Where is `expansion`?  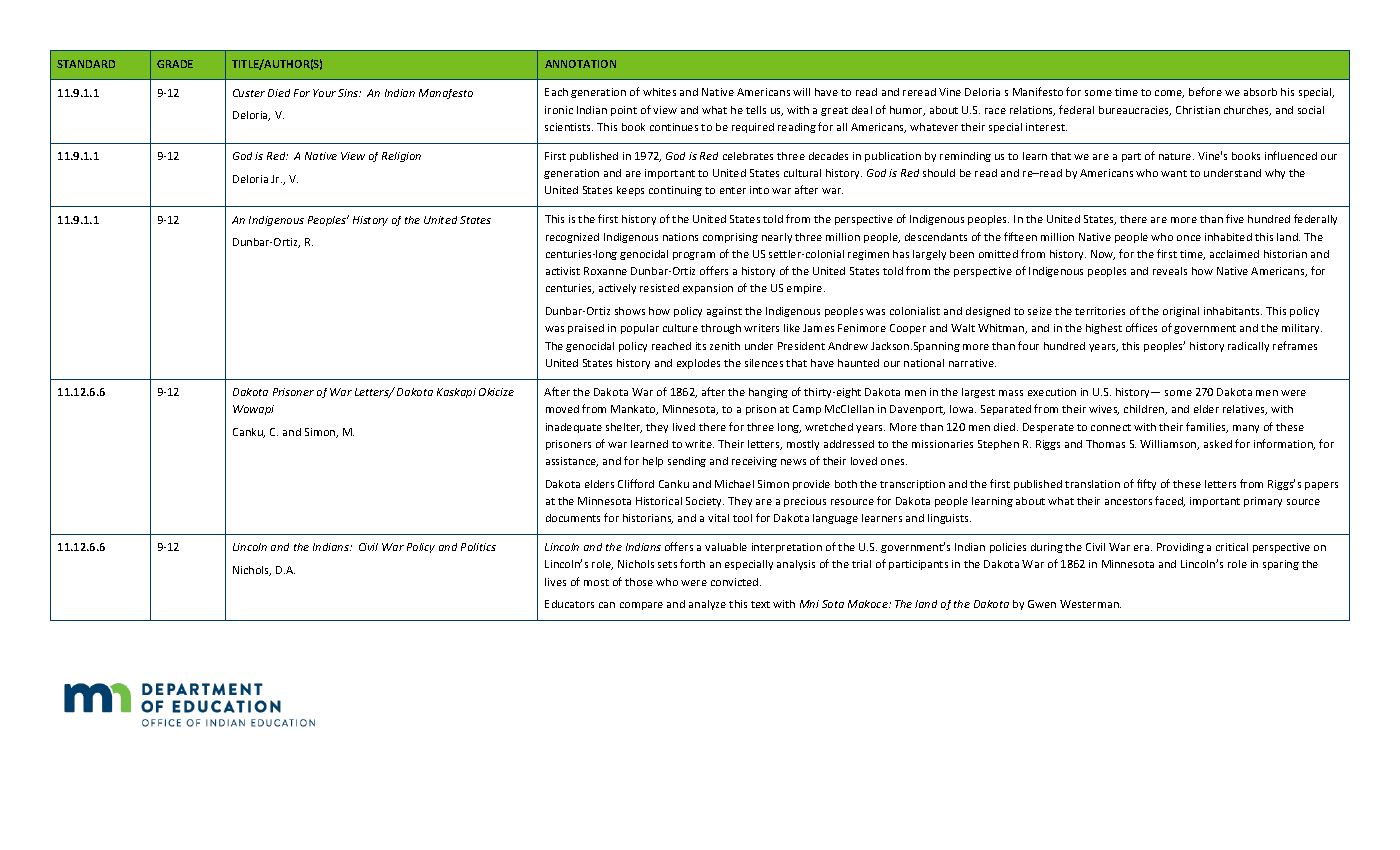
expansion is located at coordinates (708, 289).
